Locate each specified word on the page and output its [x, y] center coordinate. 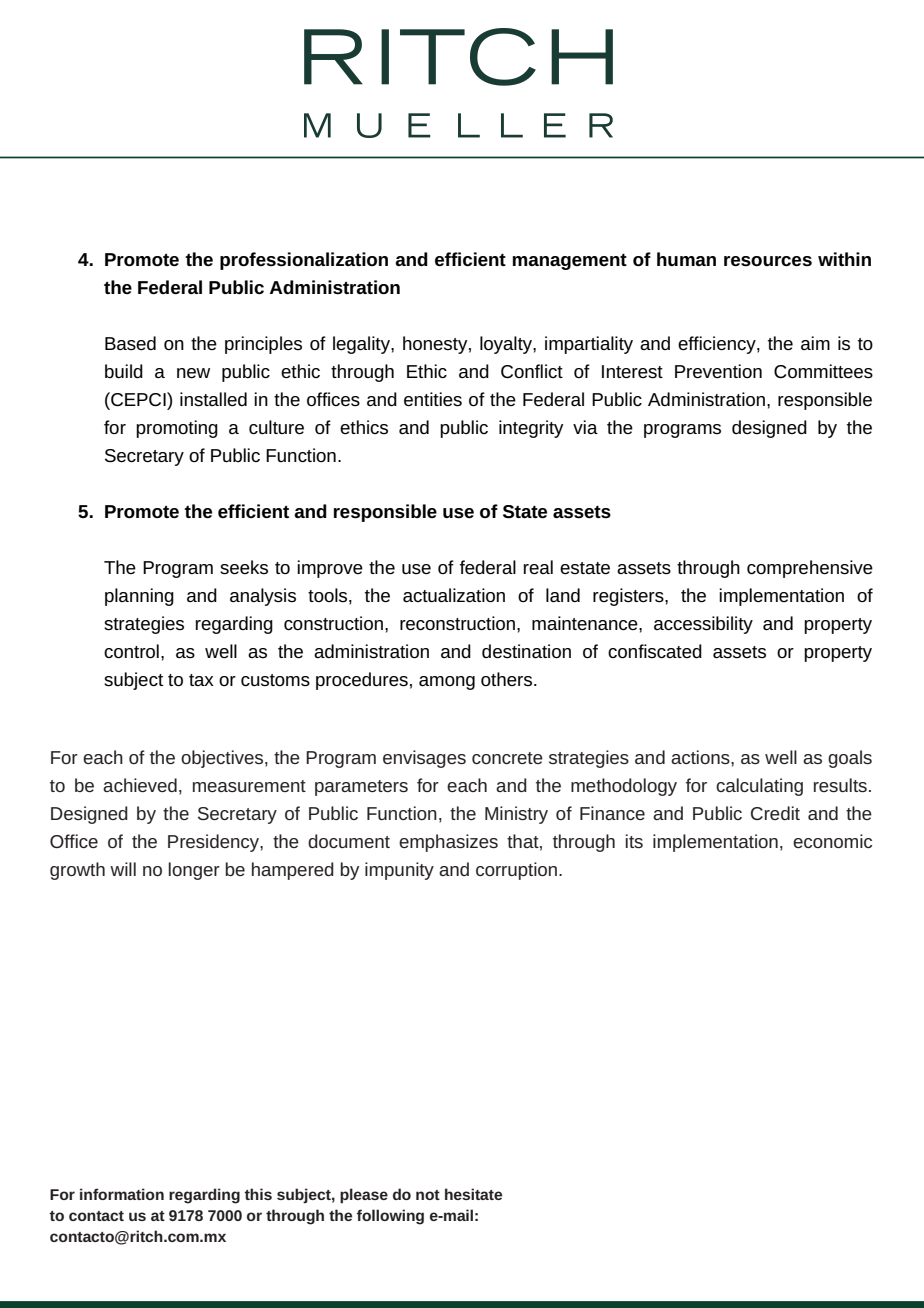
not [428, 1195]
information [122, 1194]
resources [768, 261]
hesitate [473, 1194]
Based [130, 343]
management [570, 262]
